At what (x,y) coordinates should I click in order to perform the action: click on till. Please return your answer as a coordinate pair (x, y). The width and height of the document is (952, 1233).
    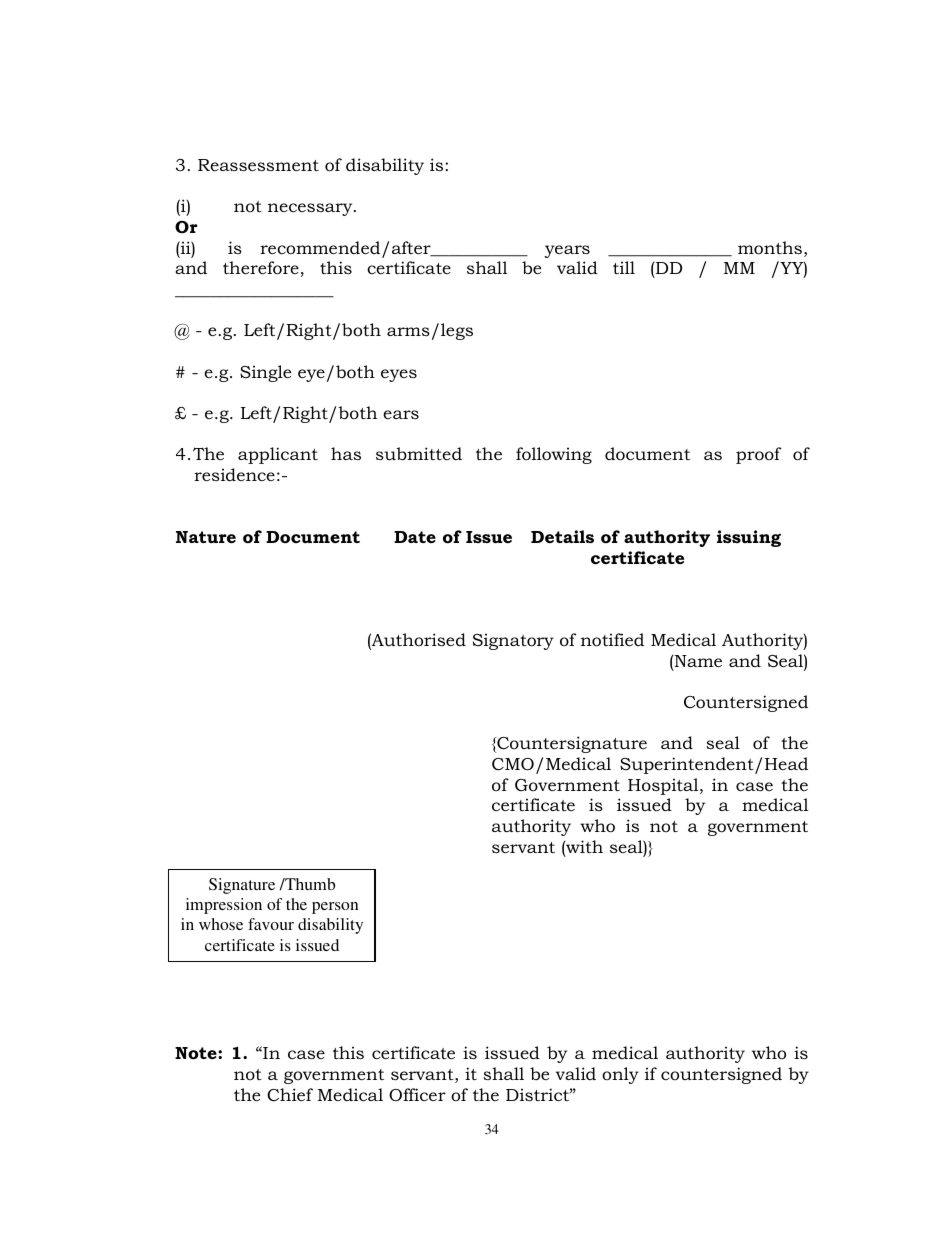
    Looking at the image, I should click on (624, 267).
